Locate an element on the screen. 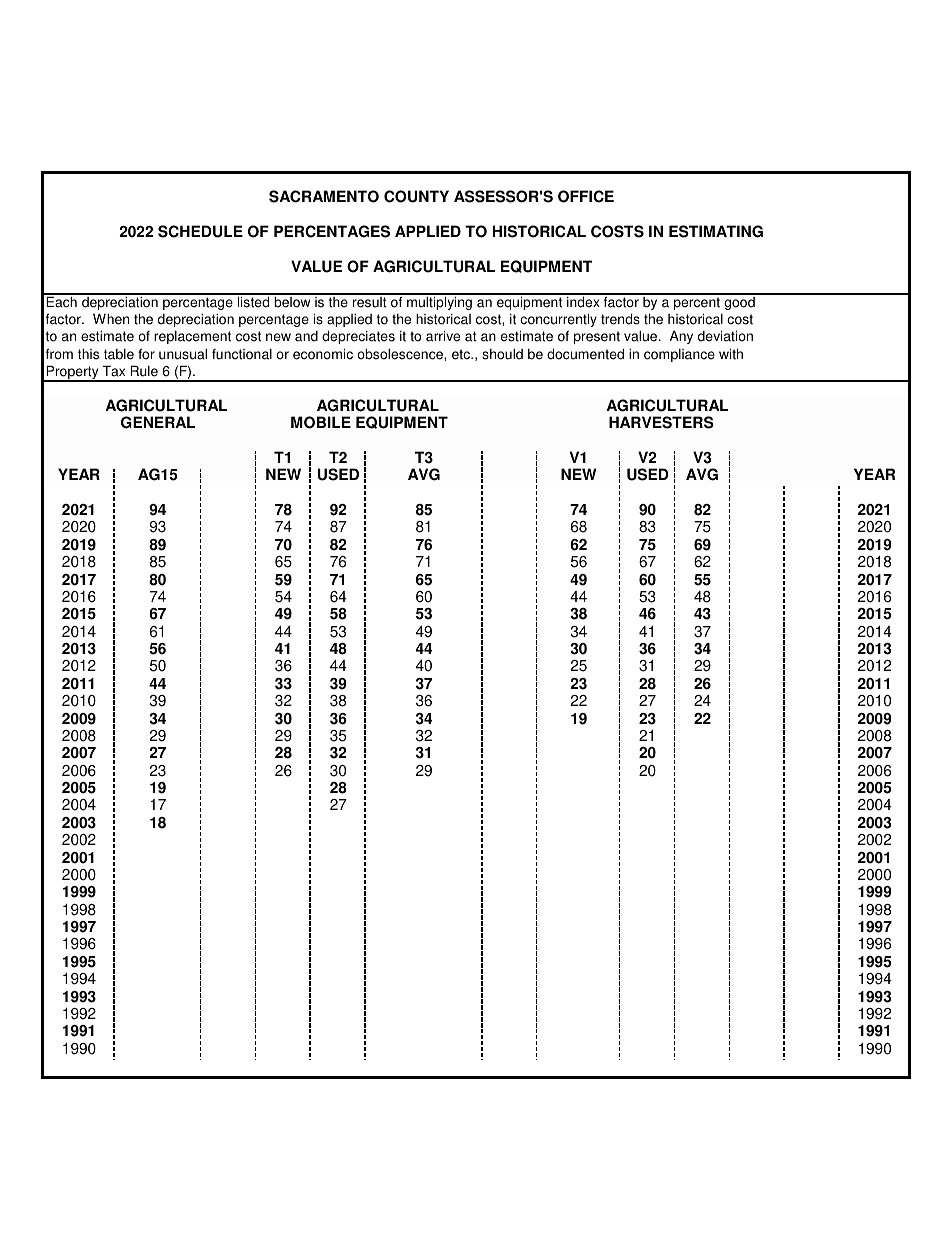  OFFICE is located at coordinates (586, 196).
